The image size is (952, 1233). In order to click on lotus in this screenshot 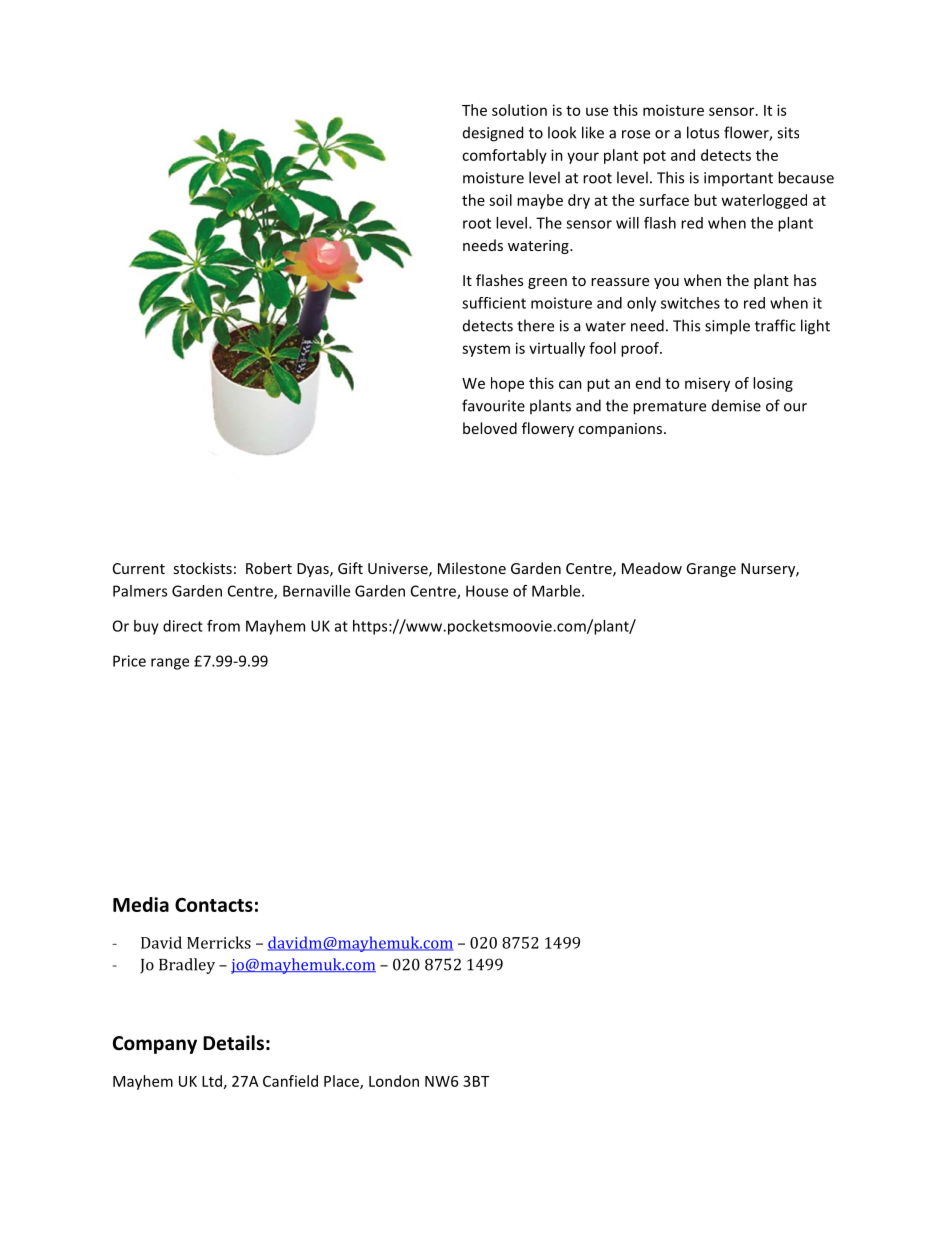, I will do `click(703, 132)`.
